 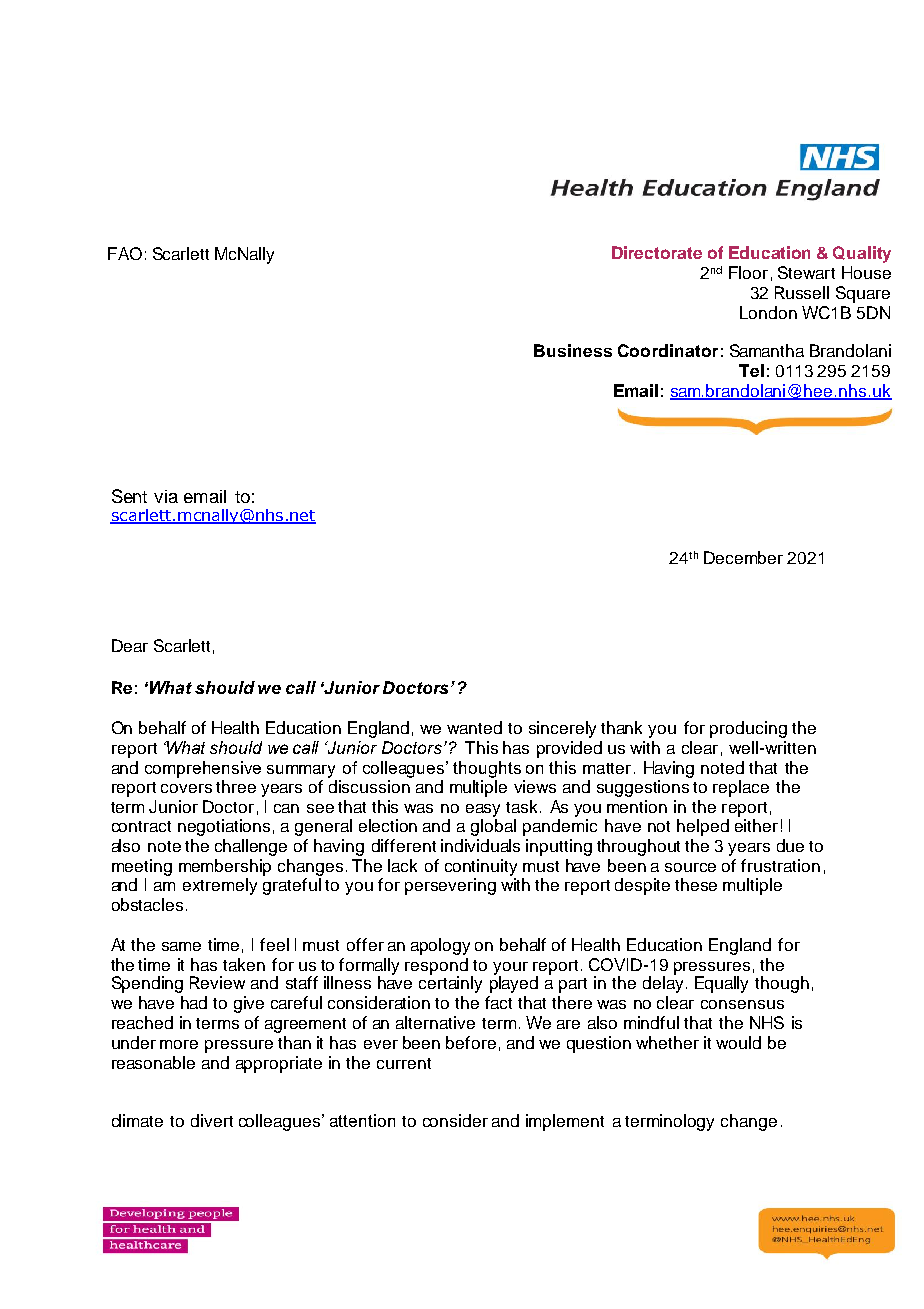 What do you see at coordinates (212, 1120) in the image?
I see `divert` at bounding box center [212, 1120].
